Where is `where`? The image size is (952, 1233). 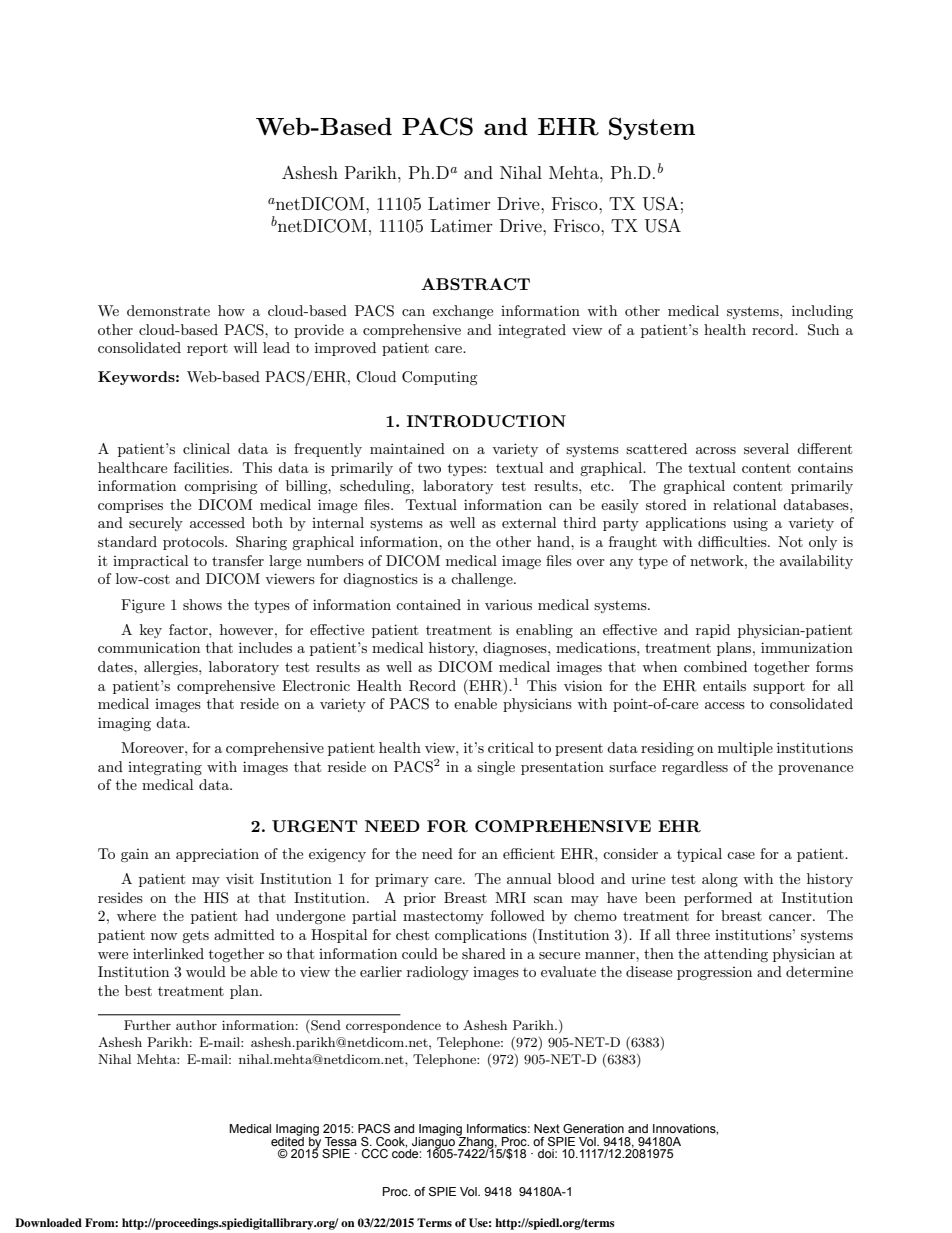 where is located at coordinates (136, 915).
